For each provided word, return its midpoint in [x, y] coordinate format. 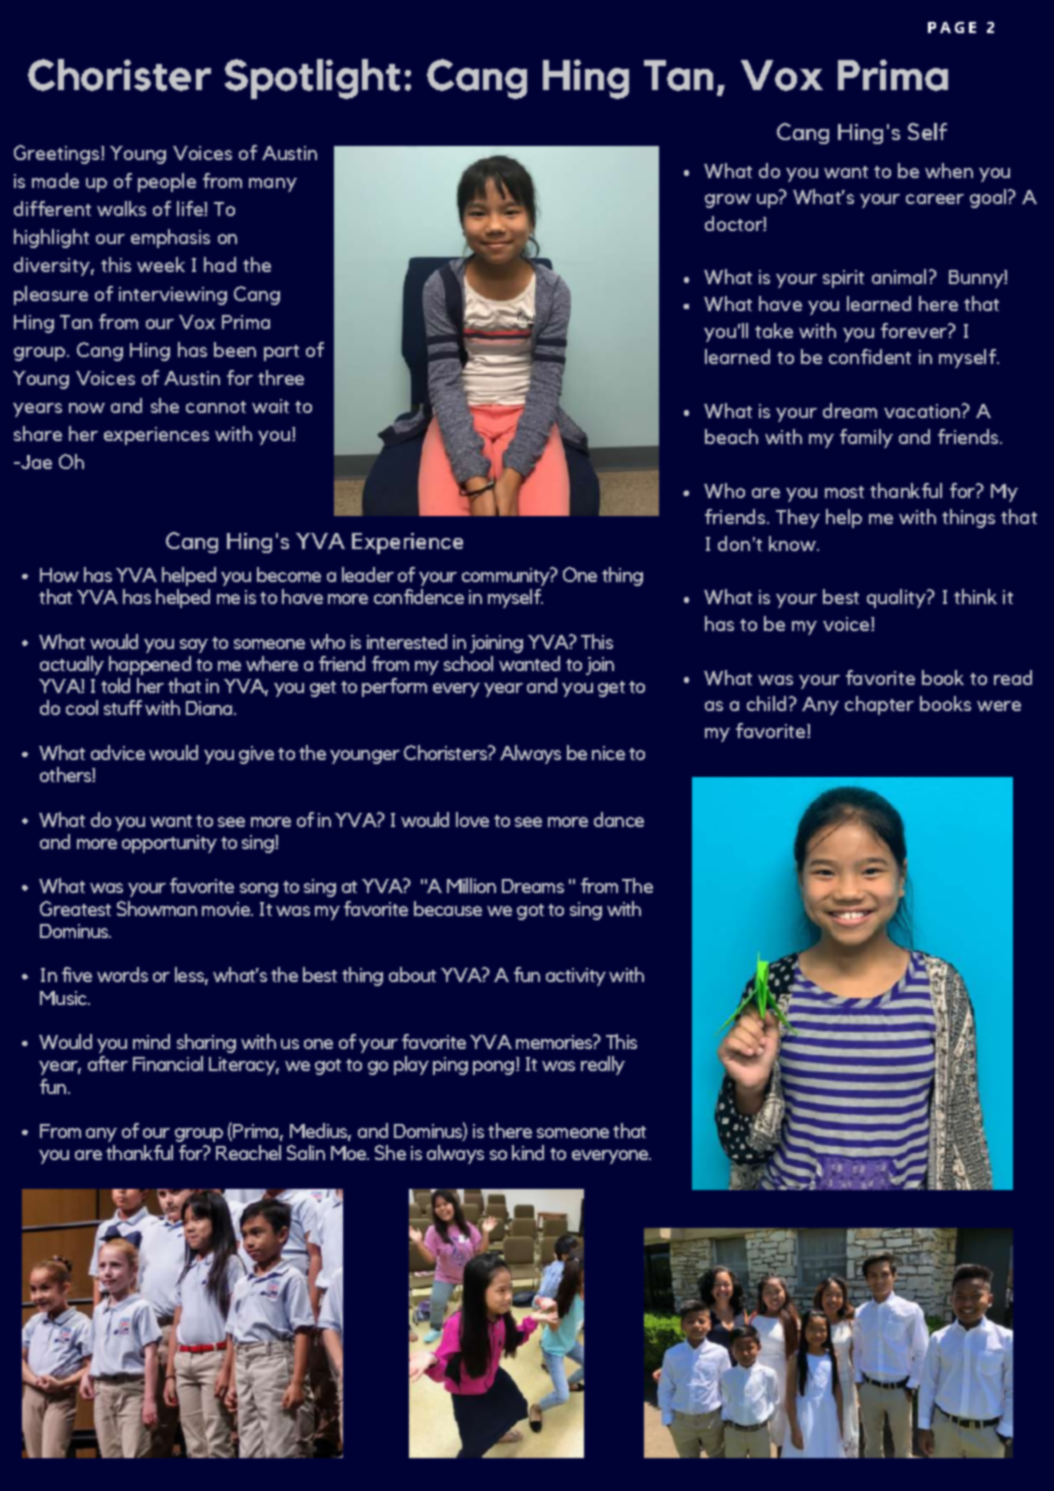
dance [619, 819]
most [844, 492]
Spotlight [312, 79]
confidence [419, 596]
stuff [123, 707]
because [448, 908]
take [774, 330]
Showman [157, 908]
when [949, 170]
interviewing [173, 296]
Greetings [56, 154]
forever [915, 330]
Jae [35, 462]
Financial [168, 1063]
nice [608, 753]
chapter [879, 705]
